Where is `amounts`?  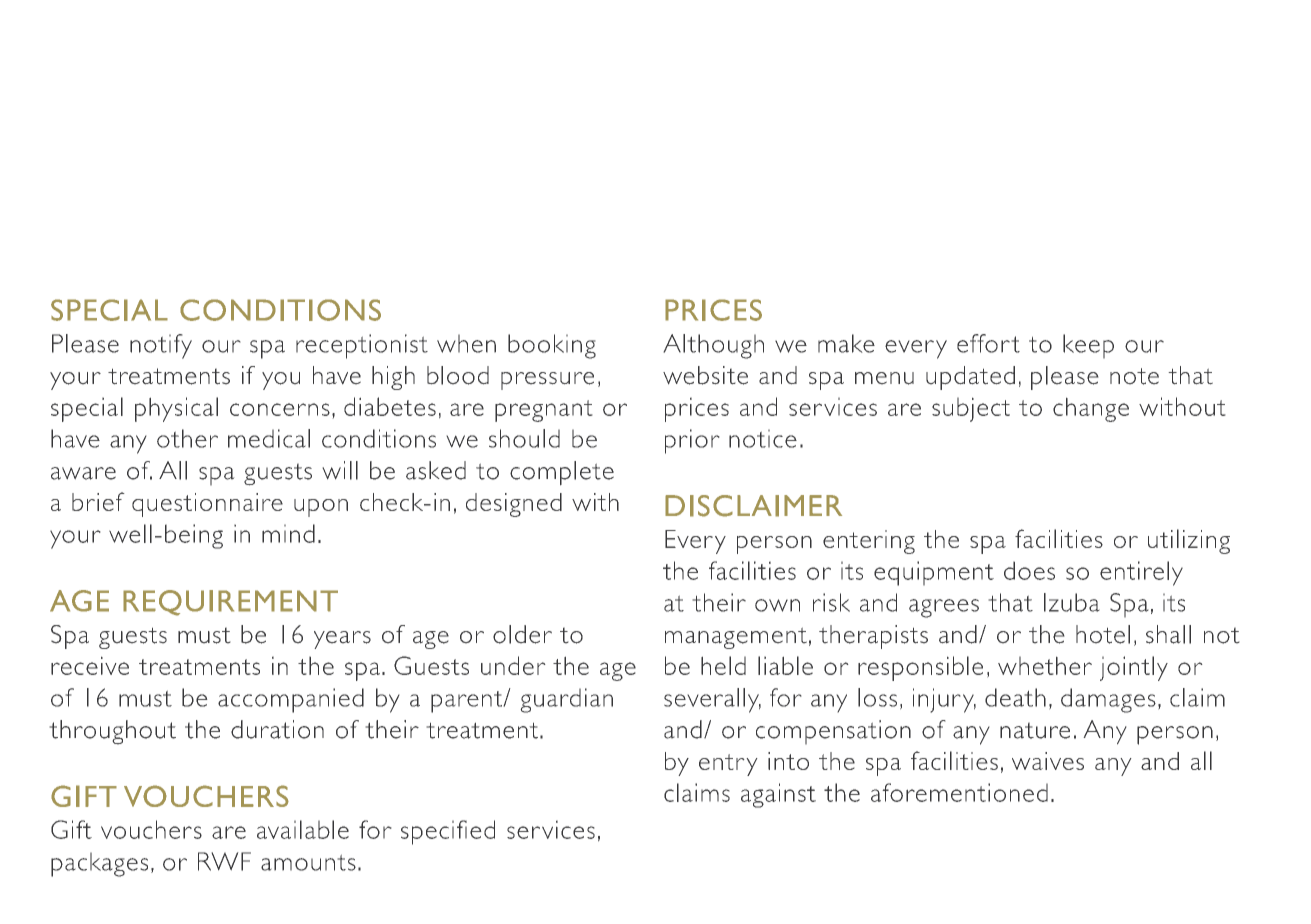 amounts is located at coordinates (308, 862).
